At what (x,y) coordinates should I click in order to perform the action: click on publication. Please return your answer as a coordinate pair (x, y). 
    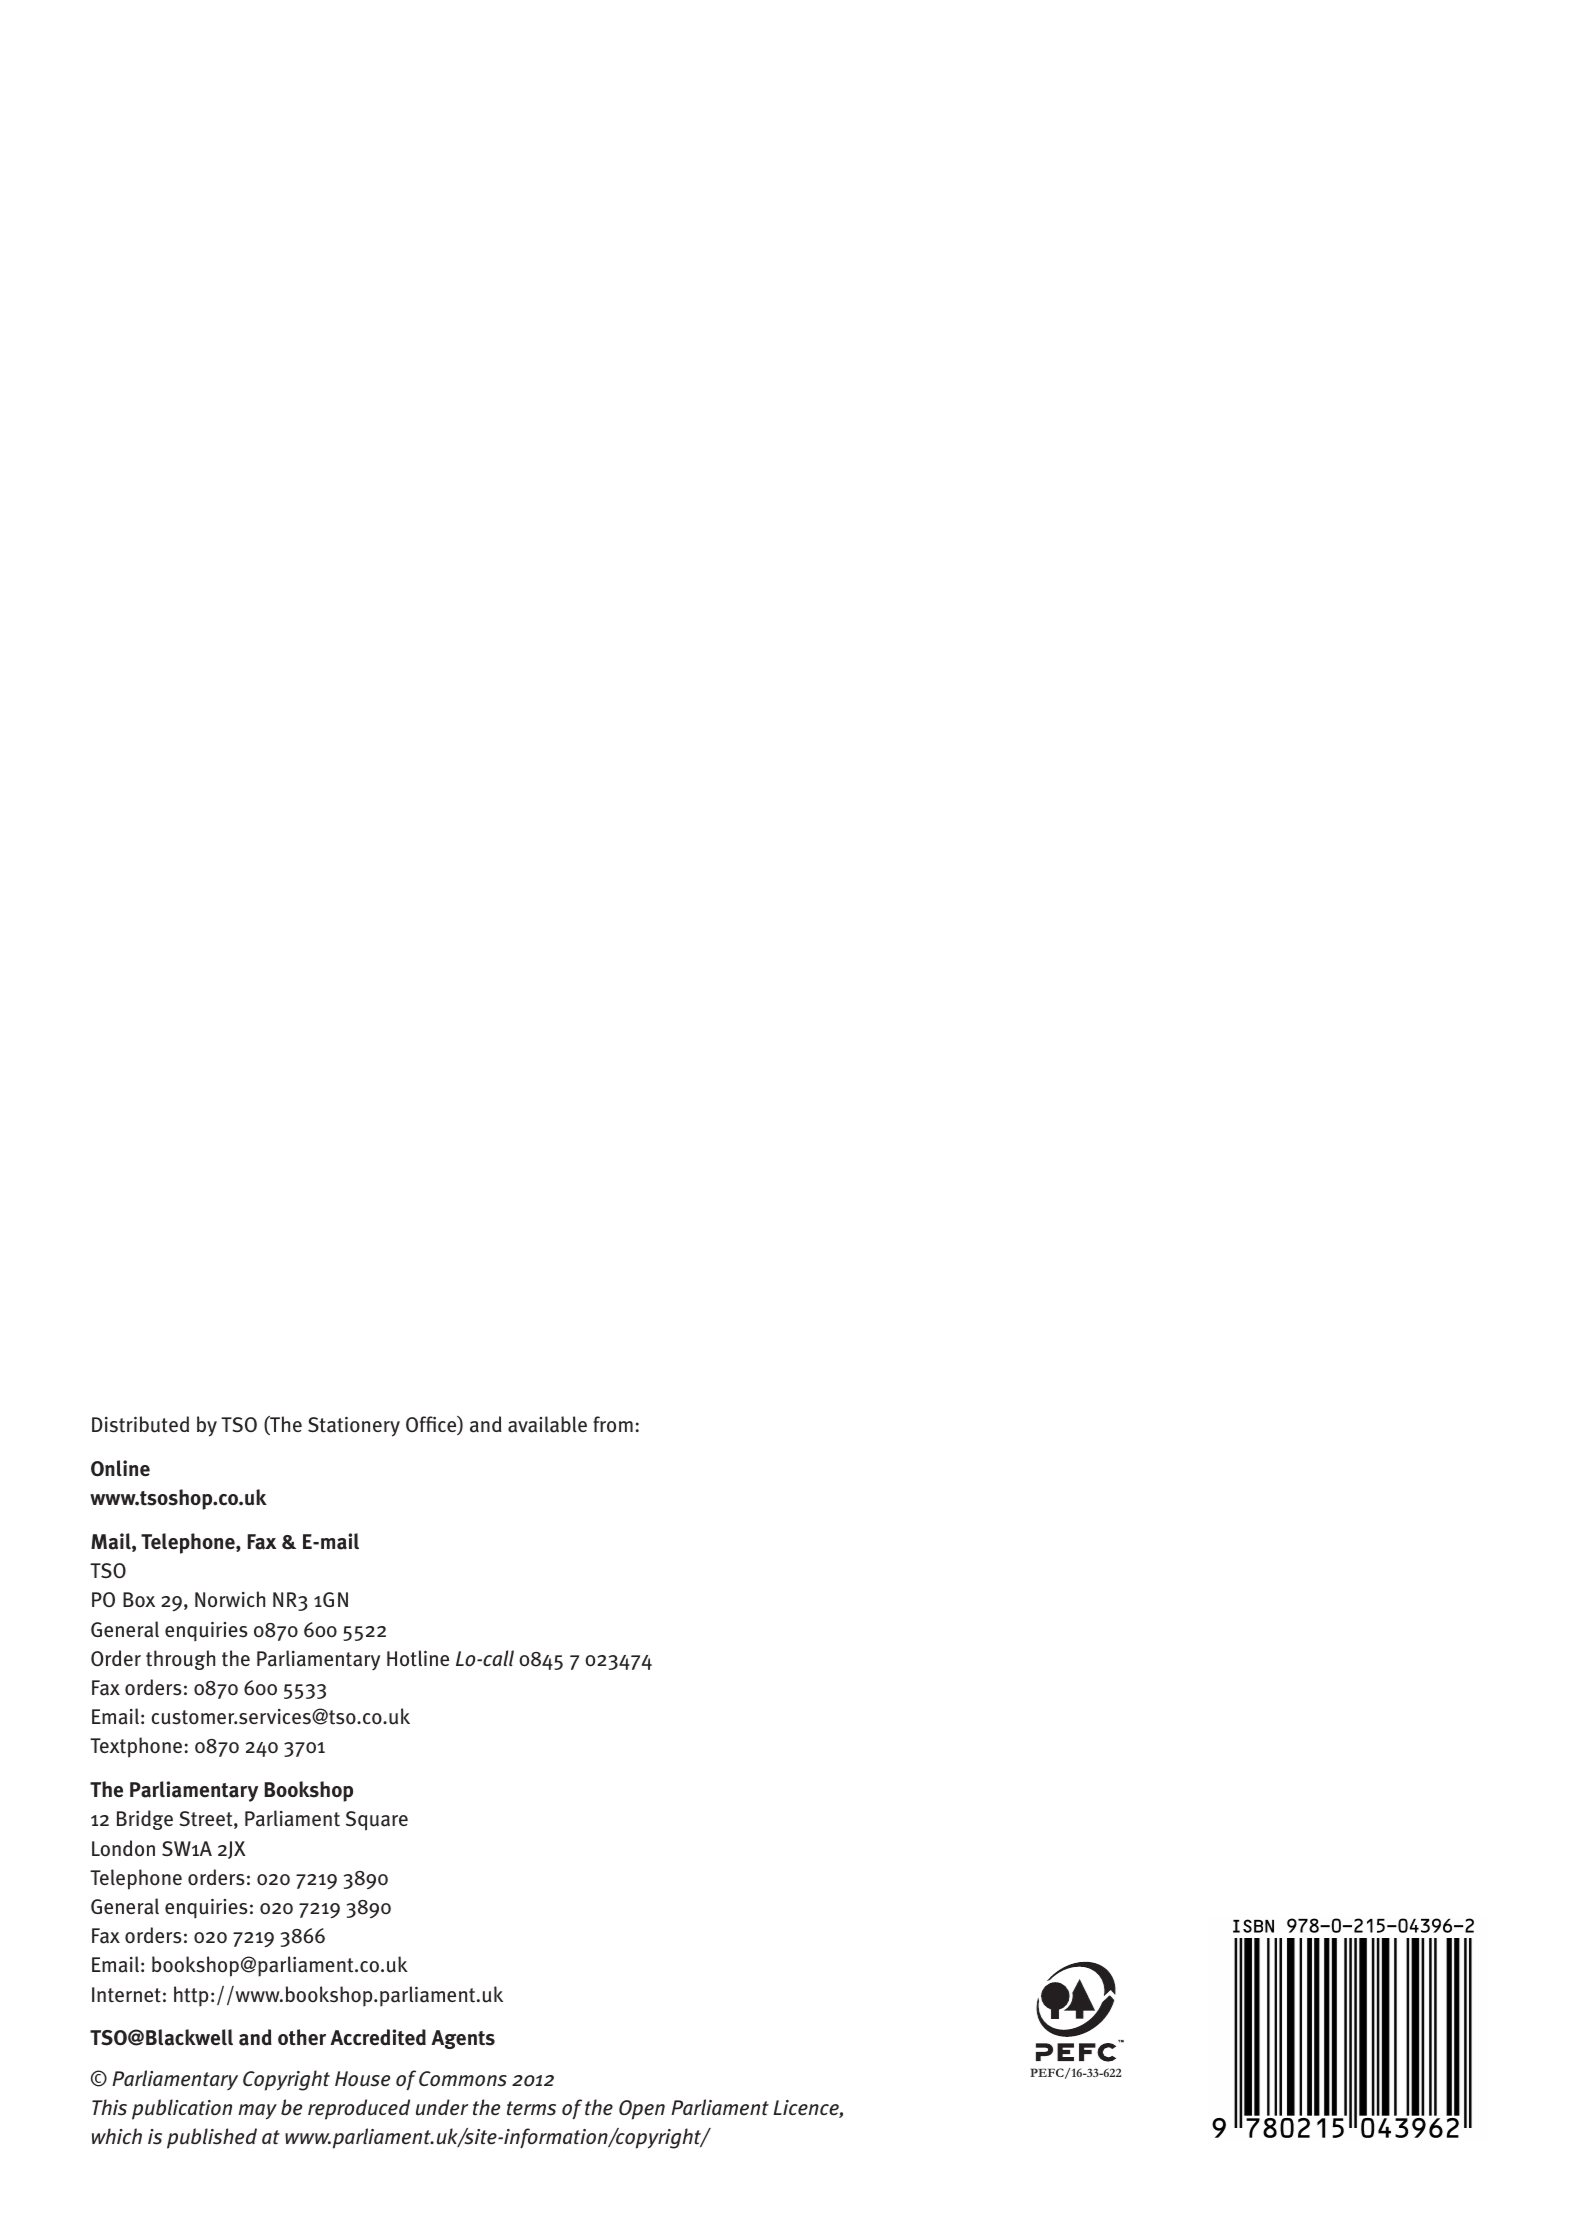
    Looking at the image, I should click on (182, 2109).
